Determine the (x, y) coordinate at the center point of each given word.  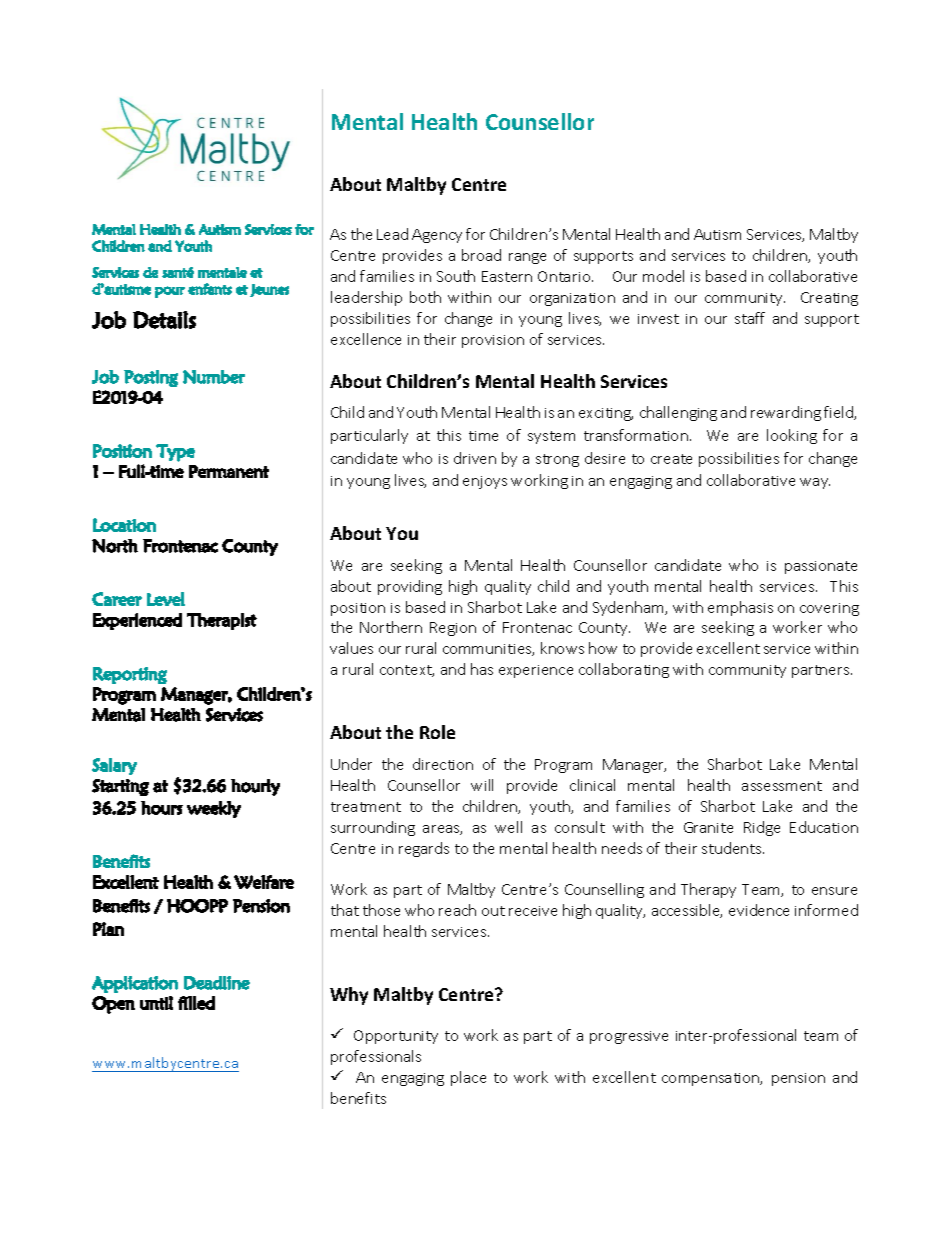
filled (196, 1003)
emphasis (740, 608)
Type (175, 453)
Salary (114, 766)
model (663, 276)
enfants (210, 289)
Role (437, 732)
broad (481, 255)
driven (475, 458)
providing (410, 587)
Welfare (264, 882)
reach (457, 910)
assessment (782, 786)
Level (166, 599)
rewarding (786, 413)
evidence (759, 910)
